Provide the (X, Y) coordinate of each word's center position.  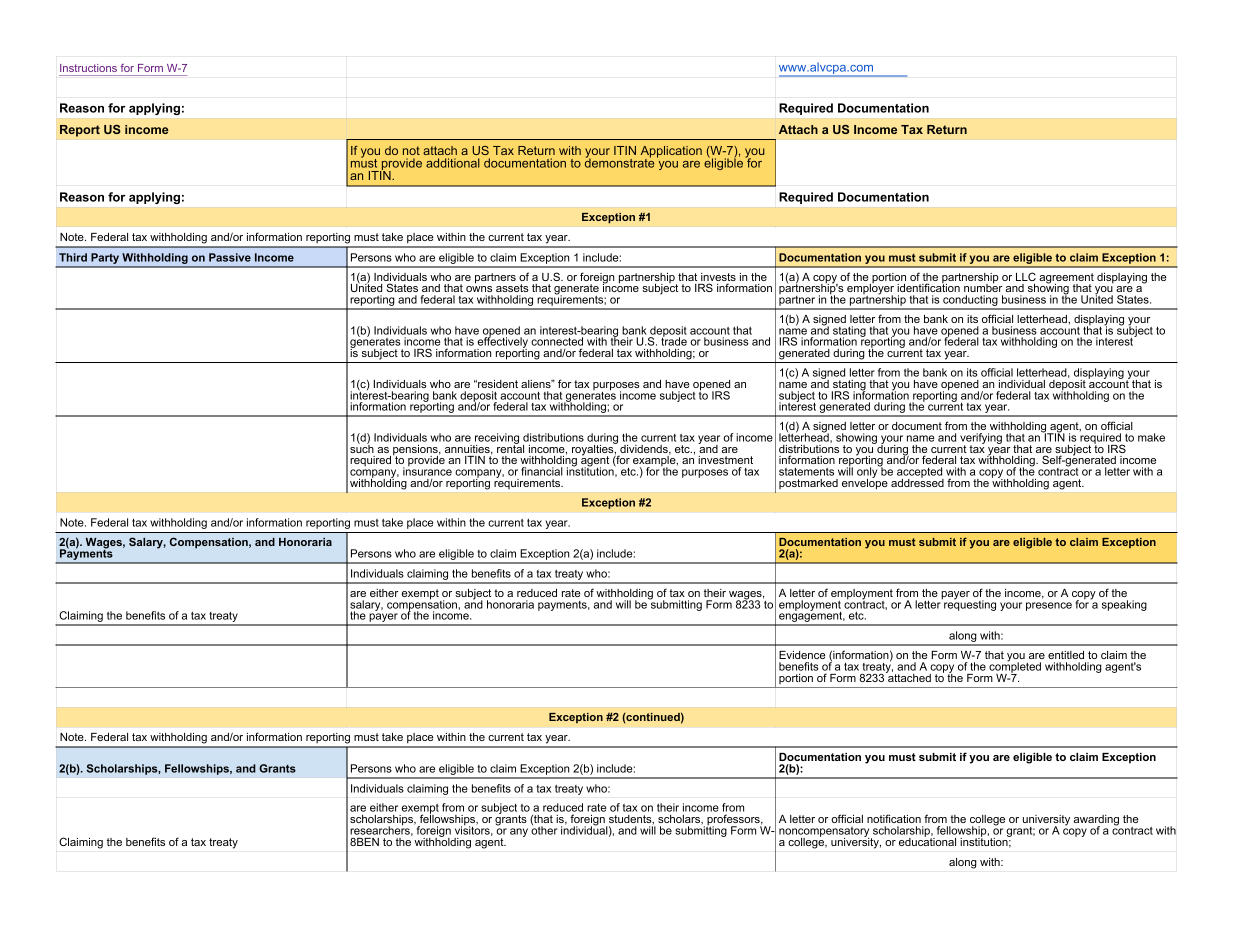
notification (894, 818)
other (544, 829)
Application (671, 153)
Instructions (88, 68)
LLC (1026, 276)
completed (1015, 667)
